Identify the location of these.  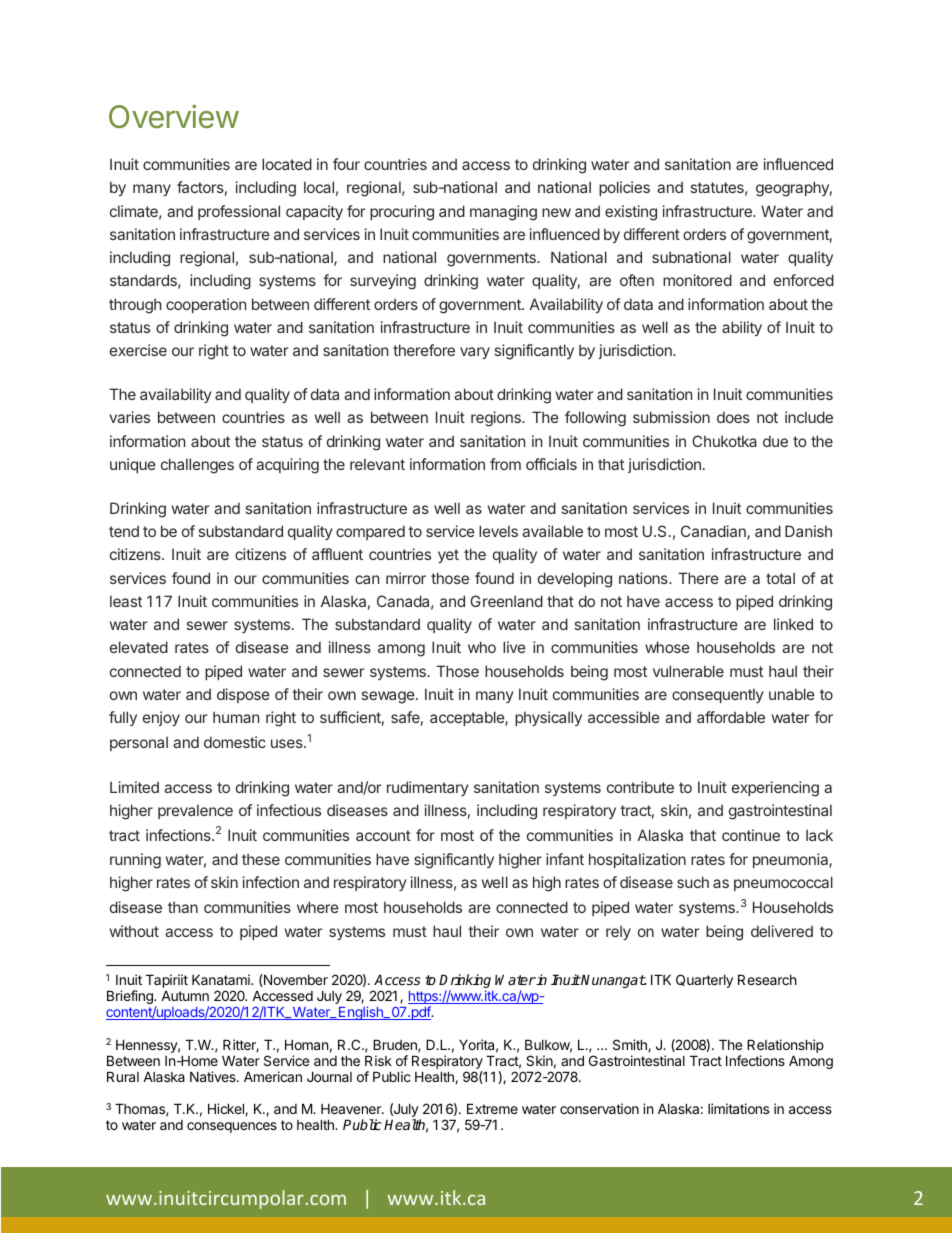
(261, 859).
